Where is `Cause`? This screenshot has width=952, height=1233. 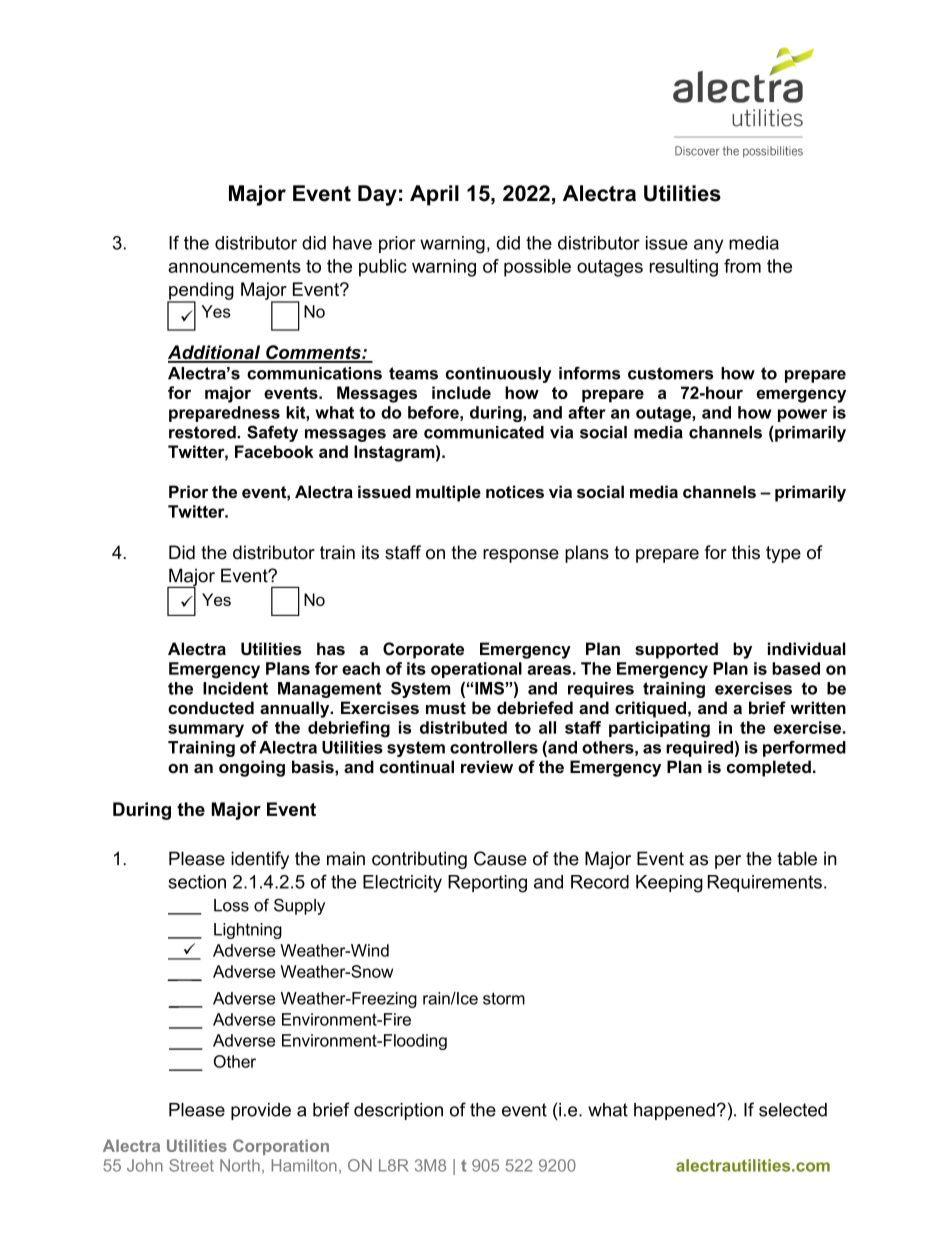
Cause is located at coordinates (500, 858).
